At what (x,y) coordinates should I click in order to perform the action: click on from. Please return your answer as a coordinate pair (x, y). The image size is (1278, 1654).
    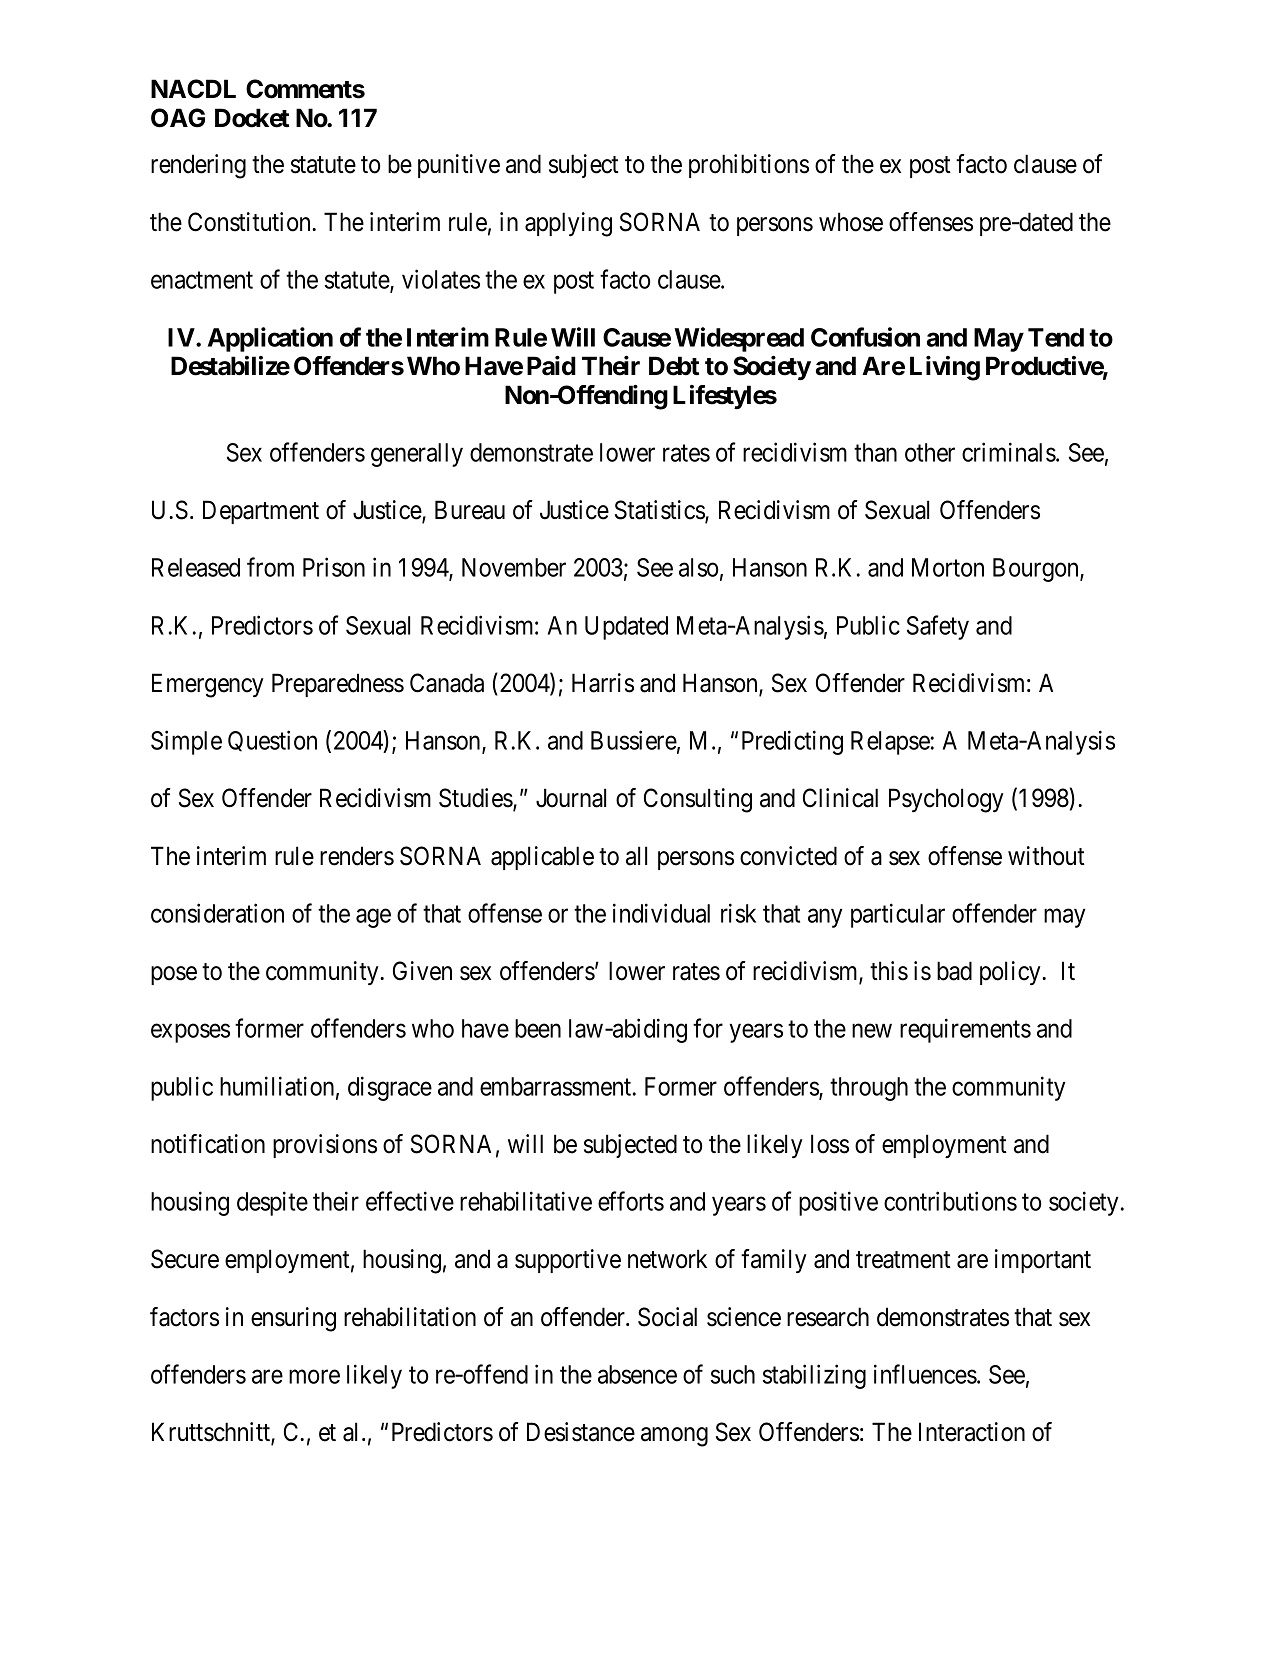
    Looking at the image, I should click on (270, 567).
